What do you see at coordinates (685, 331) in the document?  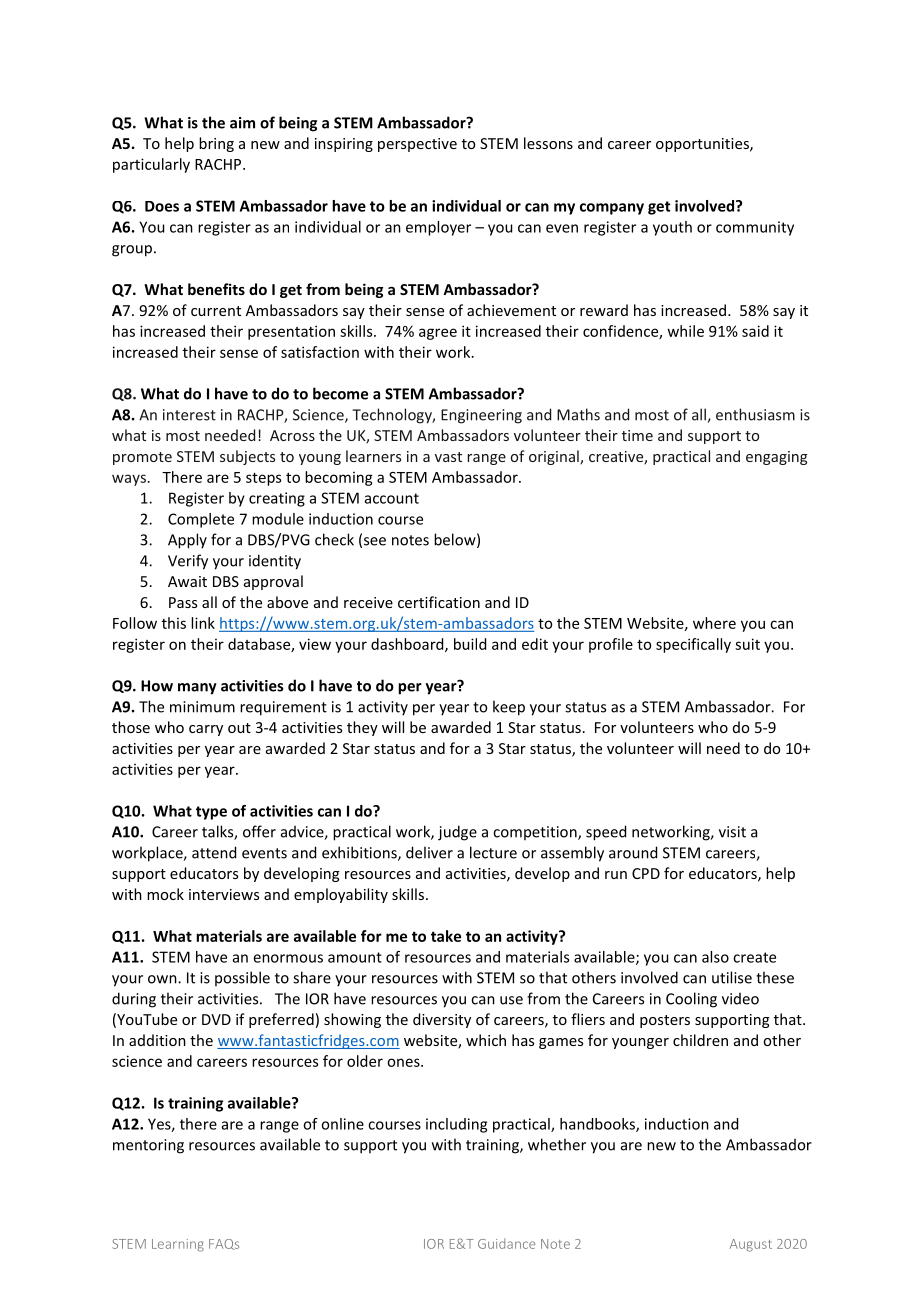 I see `while` at bounding box center [685, 331].
